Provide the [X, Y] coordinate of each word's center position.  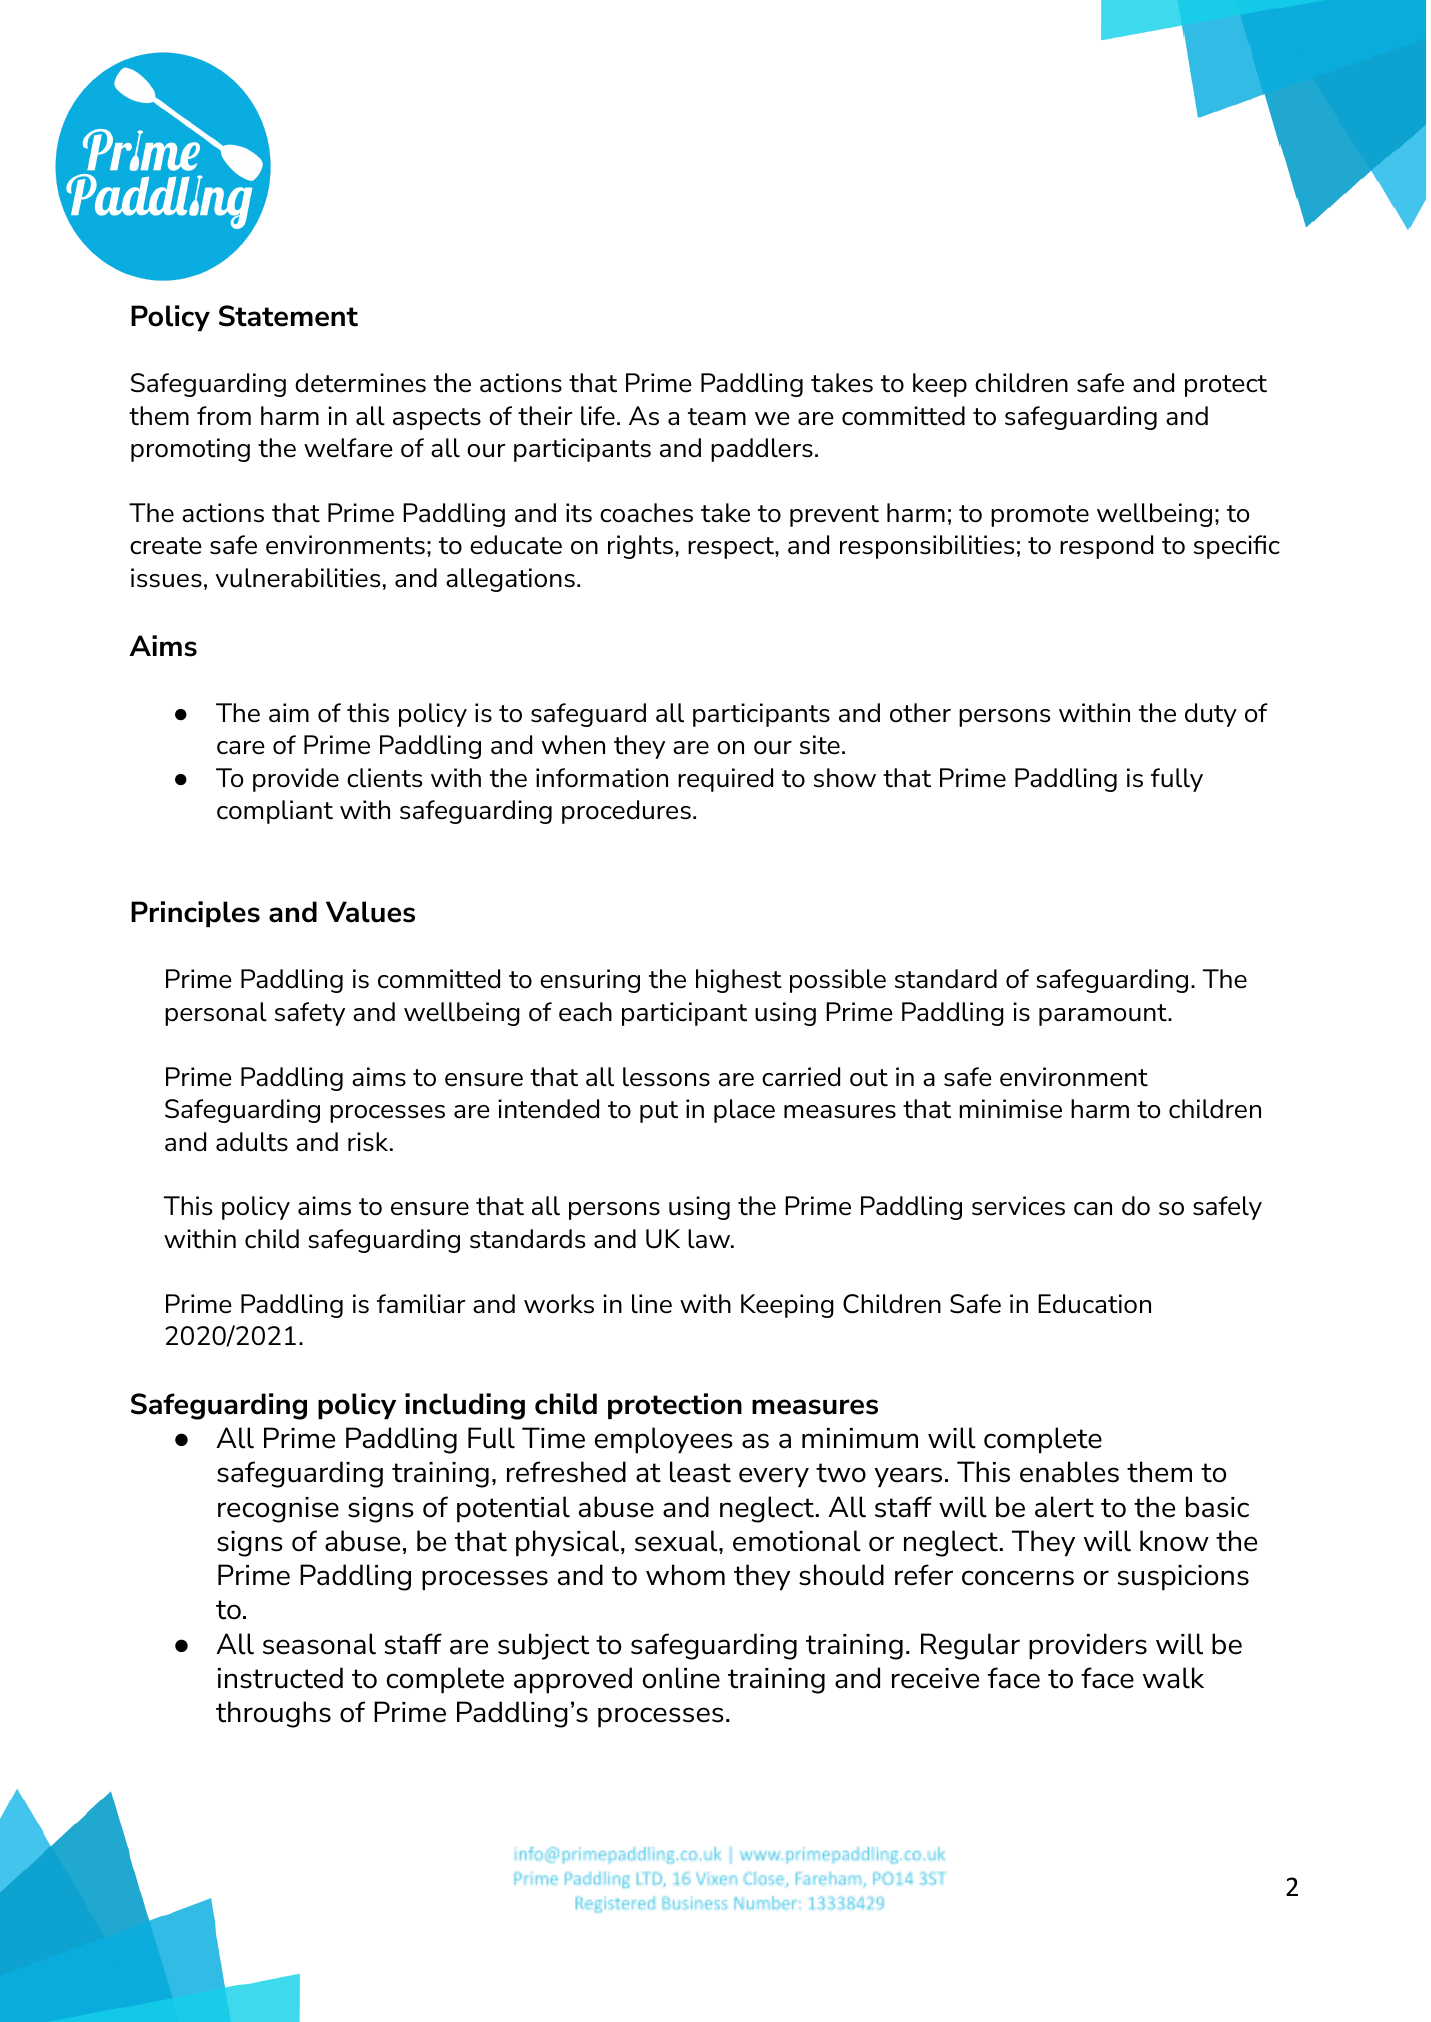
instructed [280, 1678]
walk [1173, 1678]
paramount [1104, 1015]
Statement [288, 316]
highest [739, 981]
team [717, 417]
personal [216, 1014]
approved [573, 1680]
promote [1040, 516]
